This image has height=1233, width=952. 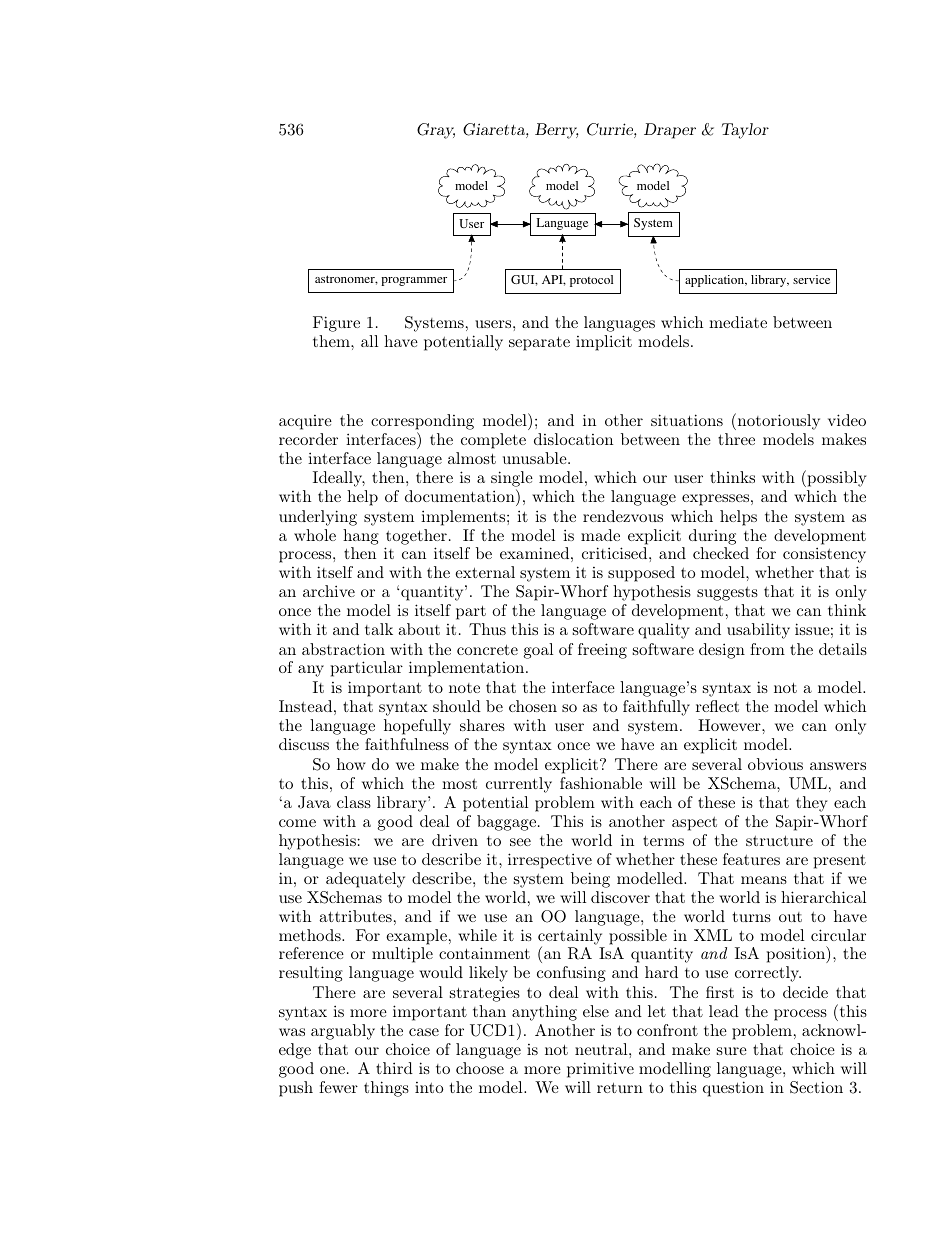 I want to click on one, so click(x=332, y=1070).
